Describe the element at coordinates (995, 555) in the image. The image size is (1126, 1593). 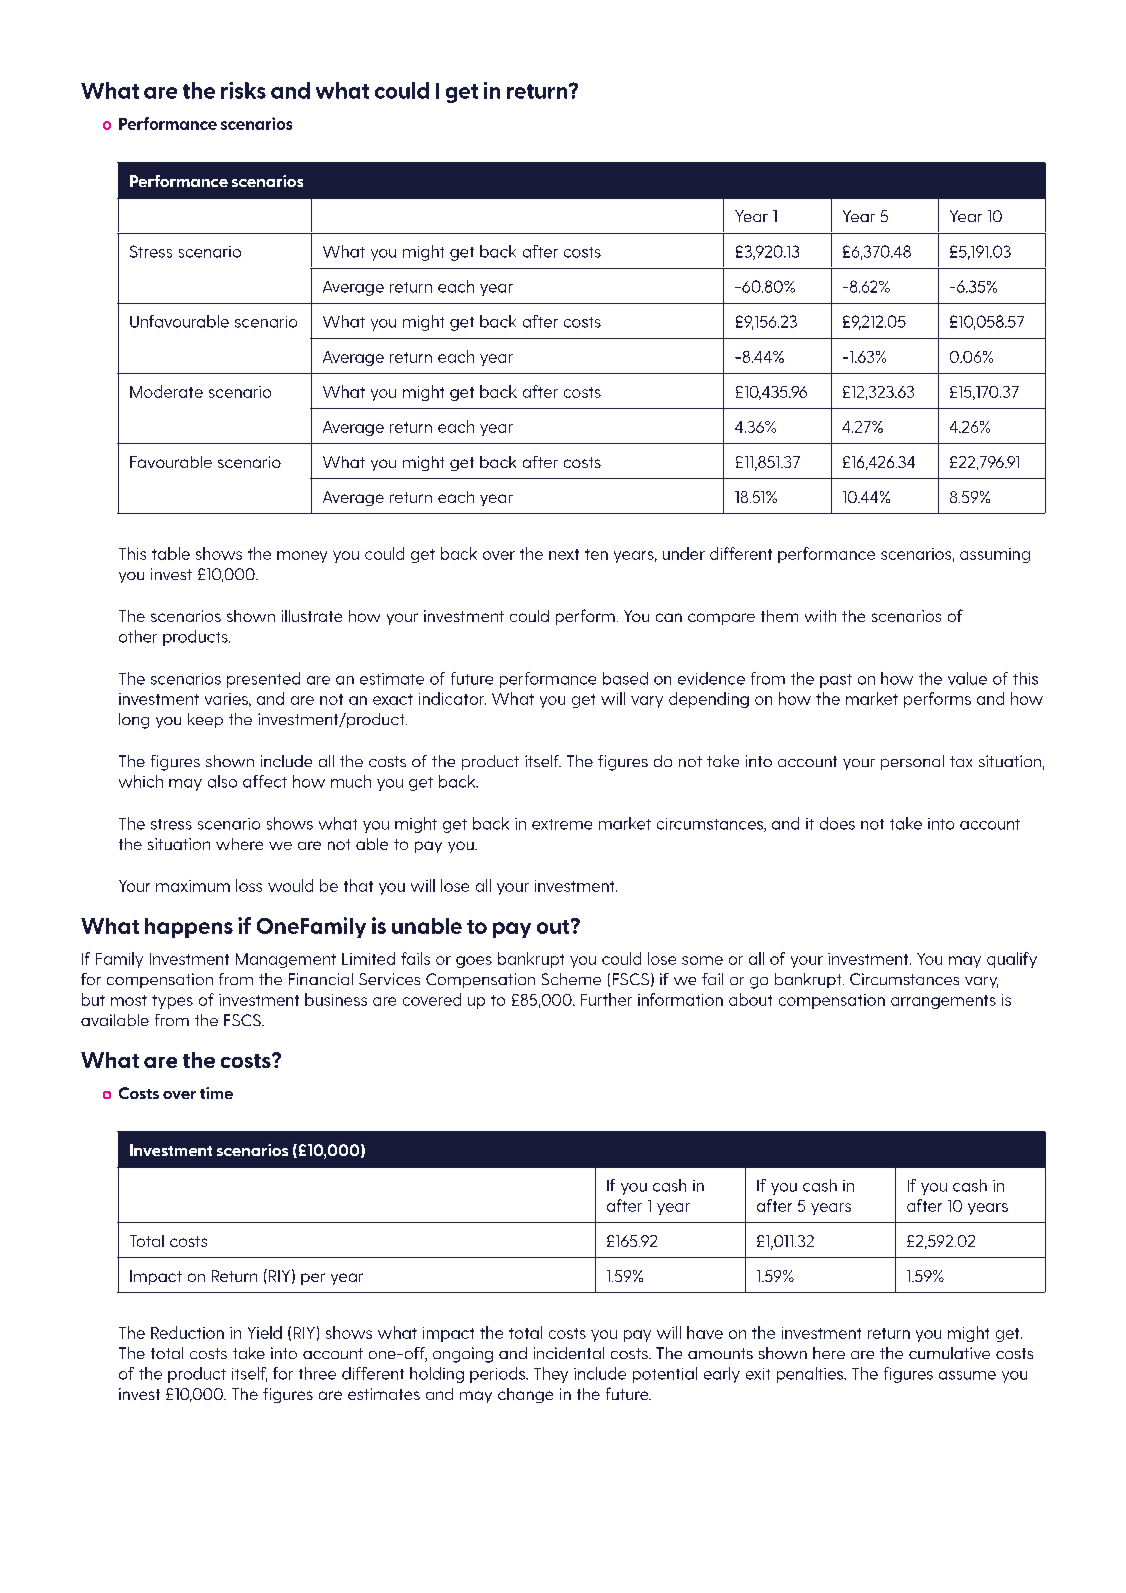
I see `assuming` at that location.
